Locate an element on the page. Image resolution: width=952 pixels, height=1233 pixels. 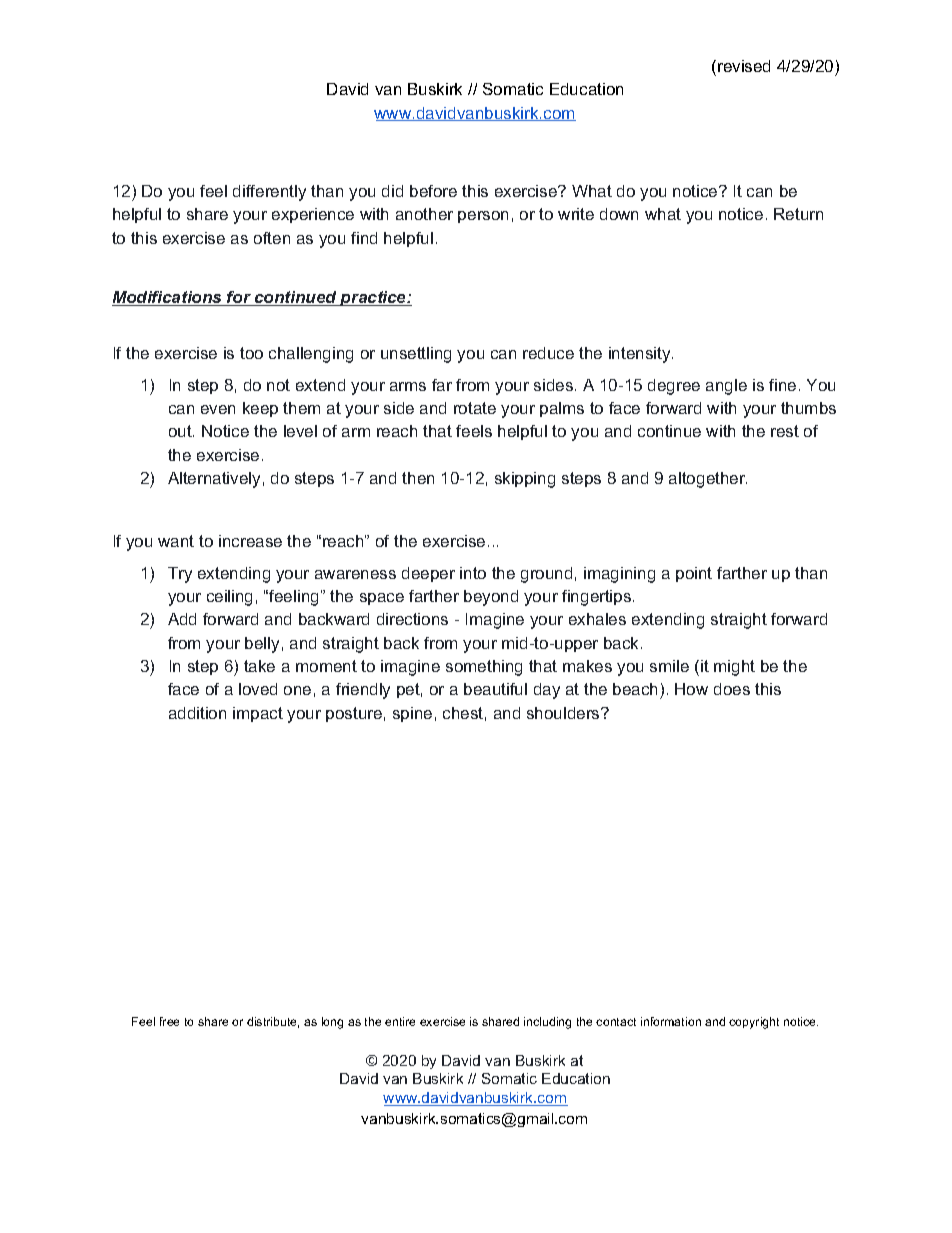
increase is located at coordinates (250, 541).
